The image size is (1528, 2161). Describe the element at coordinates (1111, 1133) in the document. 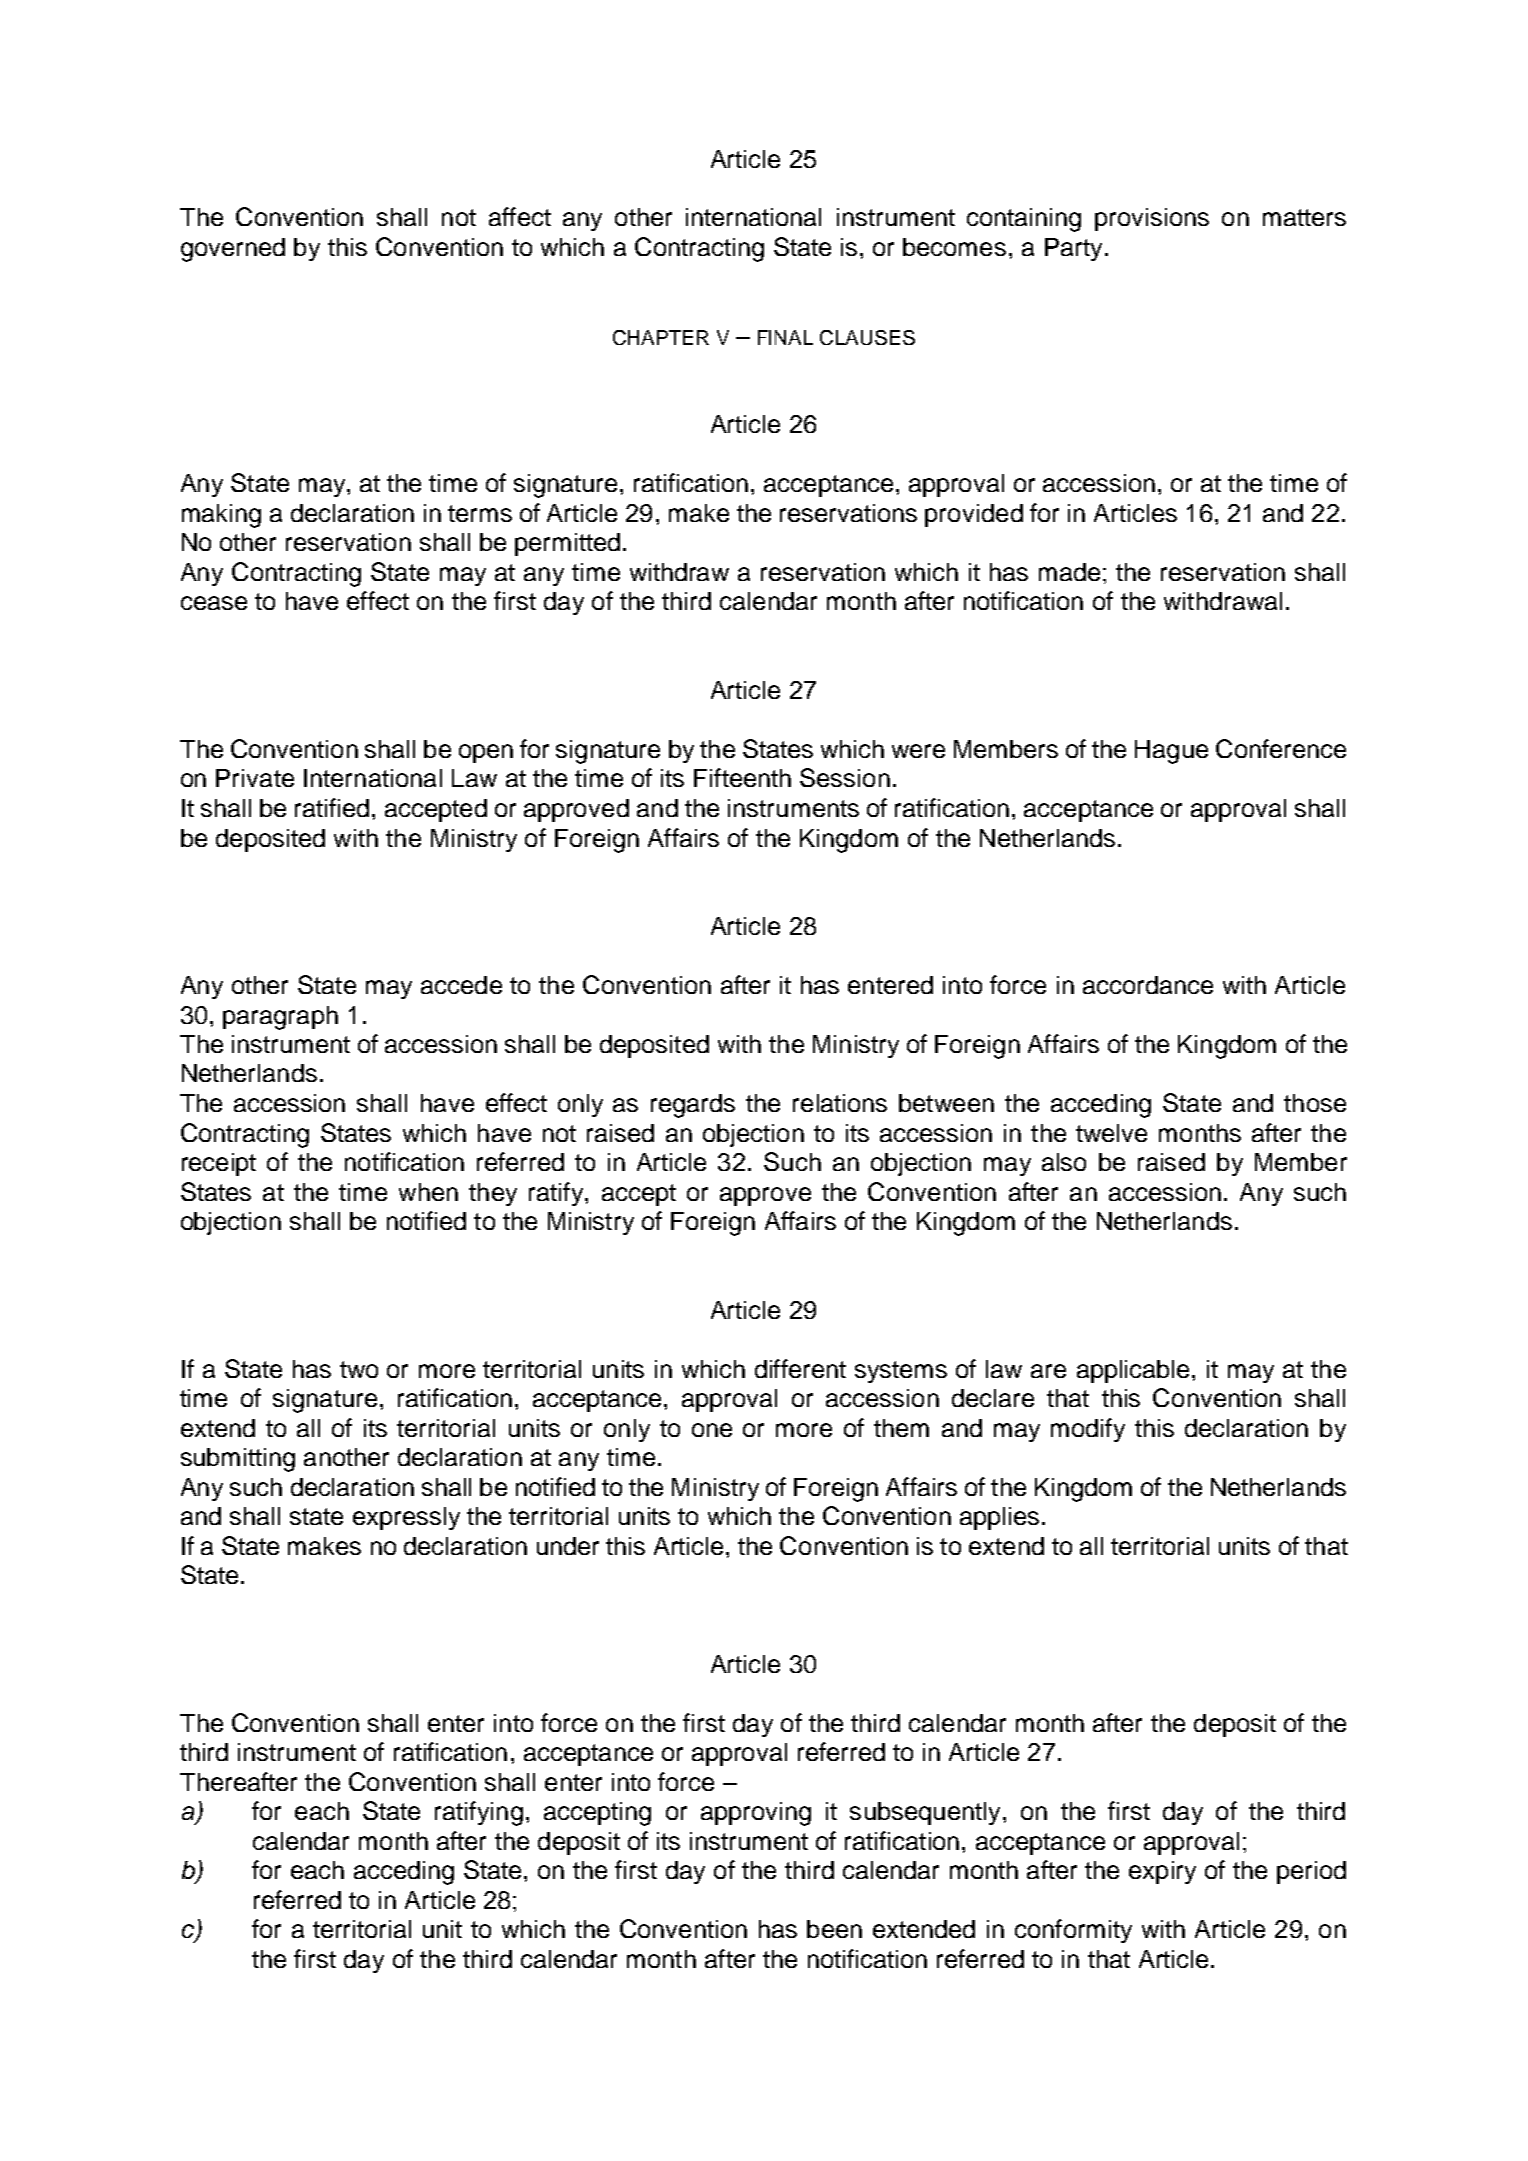

I see `twelve` at that location.
